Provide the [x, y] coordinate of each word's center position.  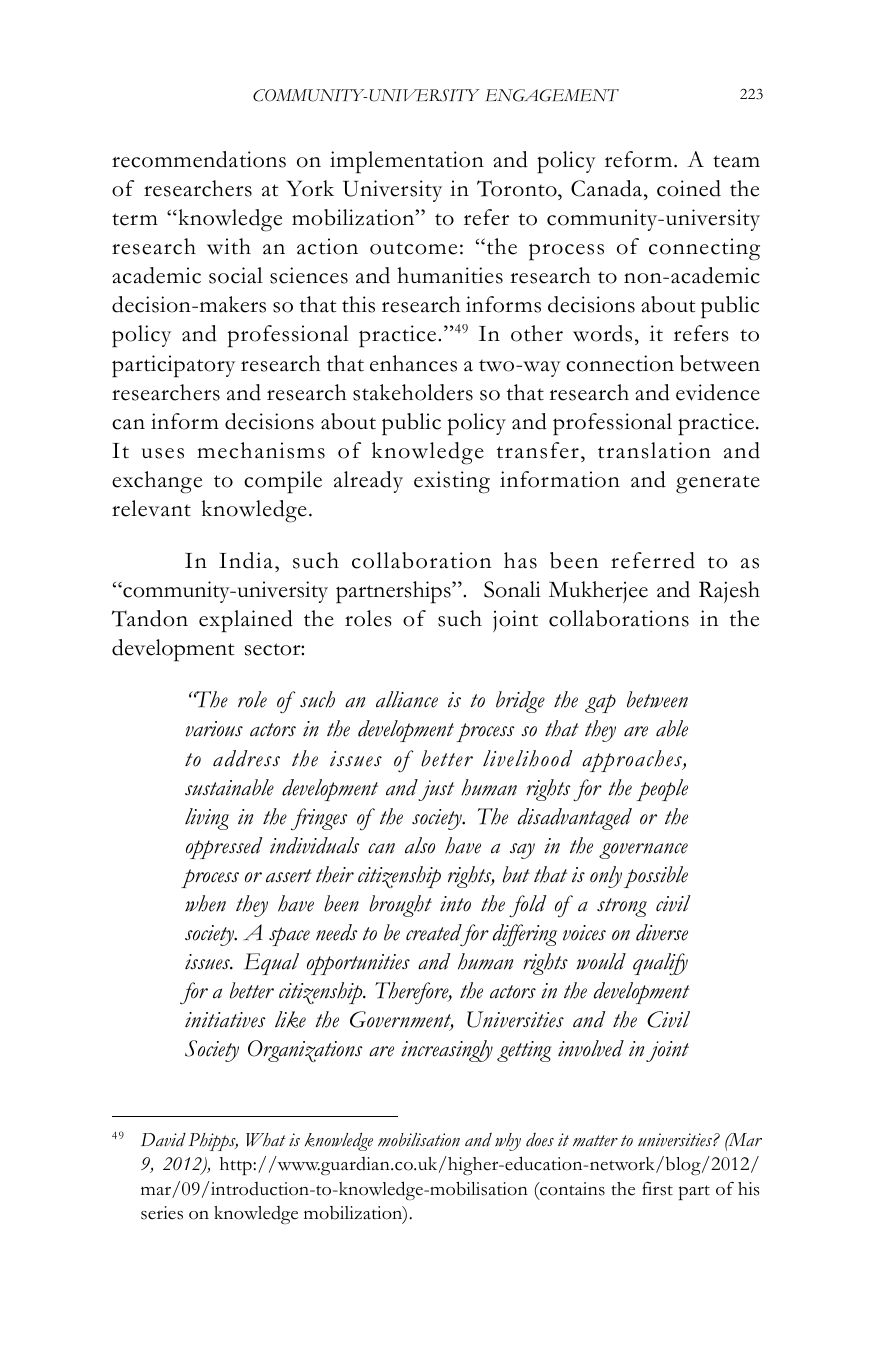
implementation [407, 162]
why [508, 1142]
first [657, 1189]
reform [640, 159]
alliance [407, 699]
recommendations [199, 159]
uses [163, 453]
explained [246, 621]
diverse [662, 932]
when [205, 903]
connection [620, 363]
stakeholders [413, 392]
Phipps [213, 1142]
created [434, 932]
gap [600, 703]
